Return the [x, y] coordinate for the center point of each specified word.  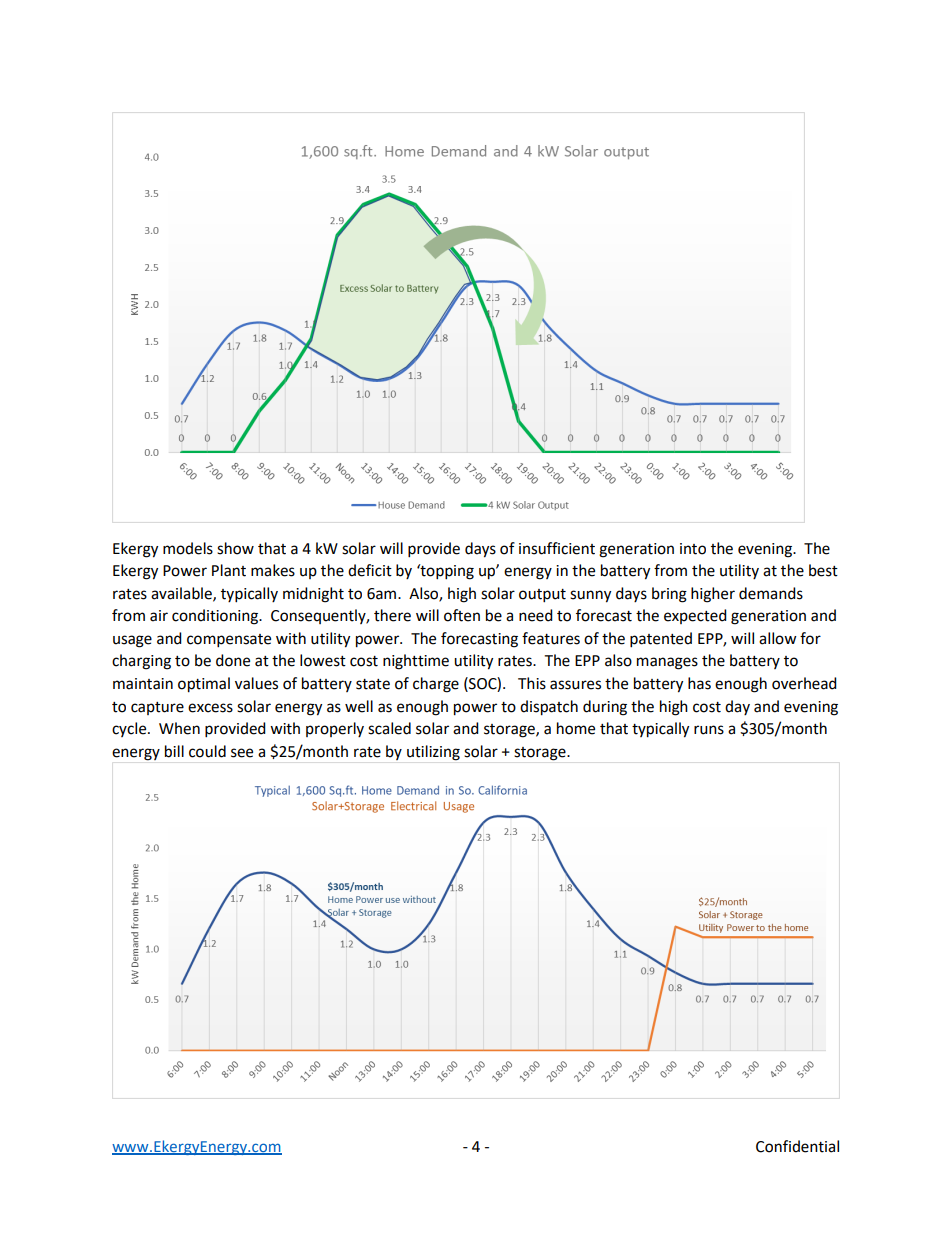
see [242, 753]
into [693, 549]
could [207, 751]
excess [210, 708]
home [576, 728]
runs [709, 730]
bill [174, 751]
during [605, 708]
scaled [389, 728]
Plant [229, 570]
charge [436, 685]
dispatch [549, 708]
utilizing [433, 753]
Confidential [797, 1146]
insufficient [557, 548]
